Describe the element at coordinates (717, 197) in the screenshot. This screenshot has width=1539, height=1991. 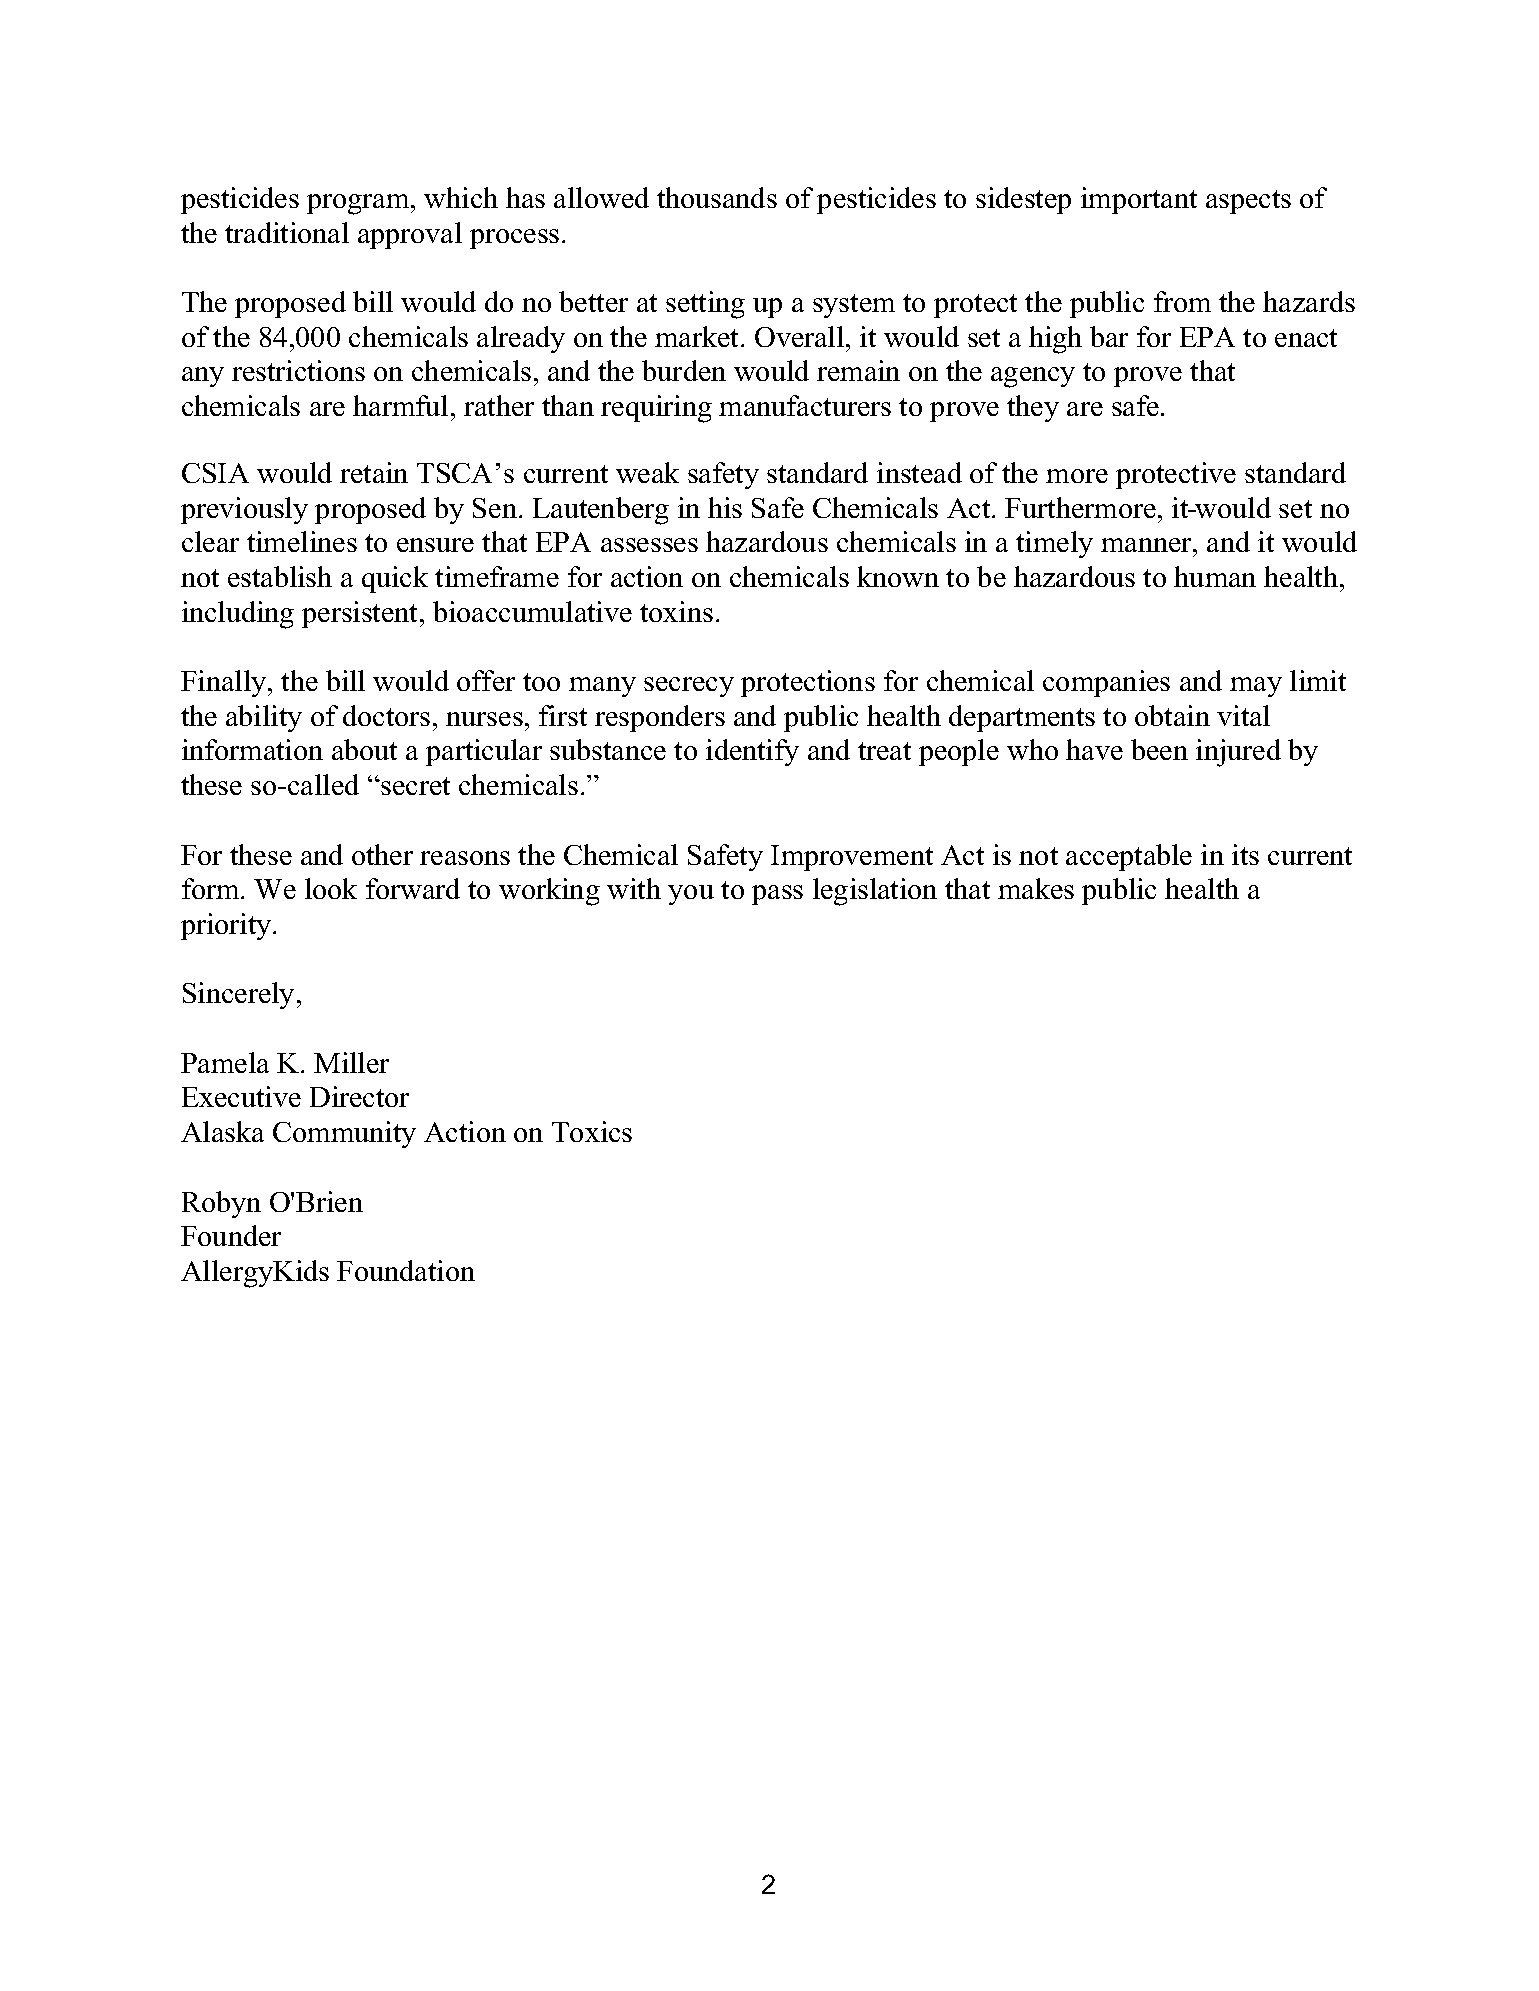
I see `thousands` at that location.
